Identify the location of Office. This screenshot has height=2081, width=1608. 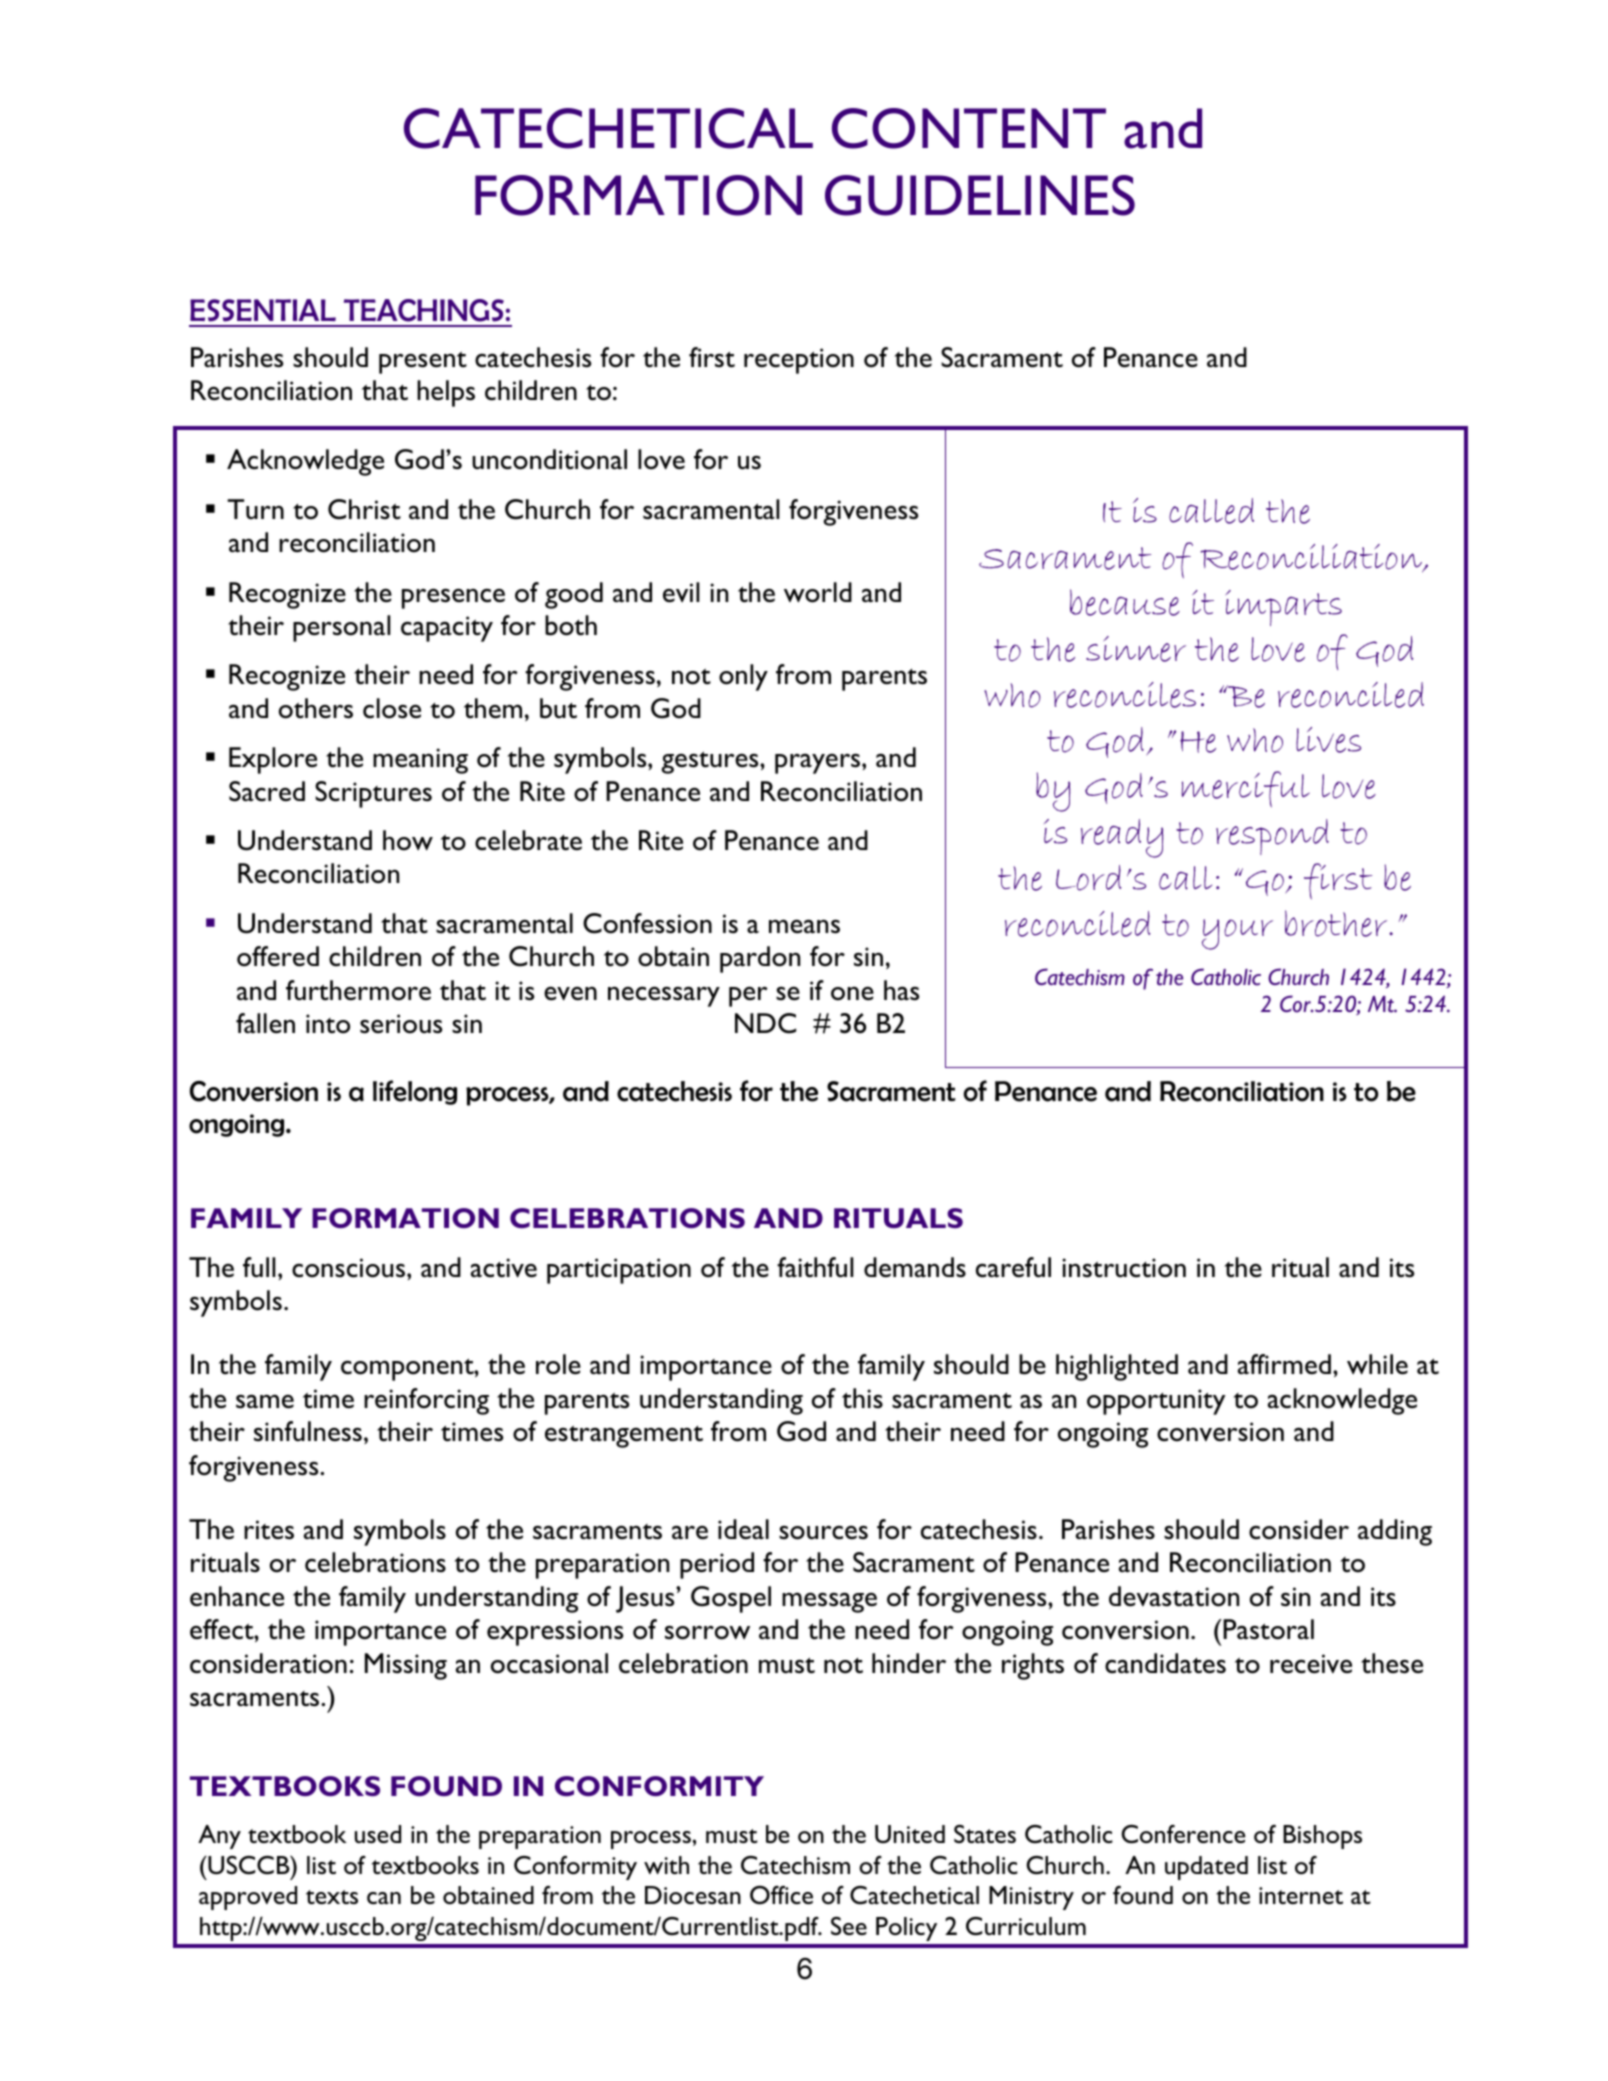
(781, 1895).
